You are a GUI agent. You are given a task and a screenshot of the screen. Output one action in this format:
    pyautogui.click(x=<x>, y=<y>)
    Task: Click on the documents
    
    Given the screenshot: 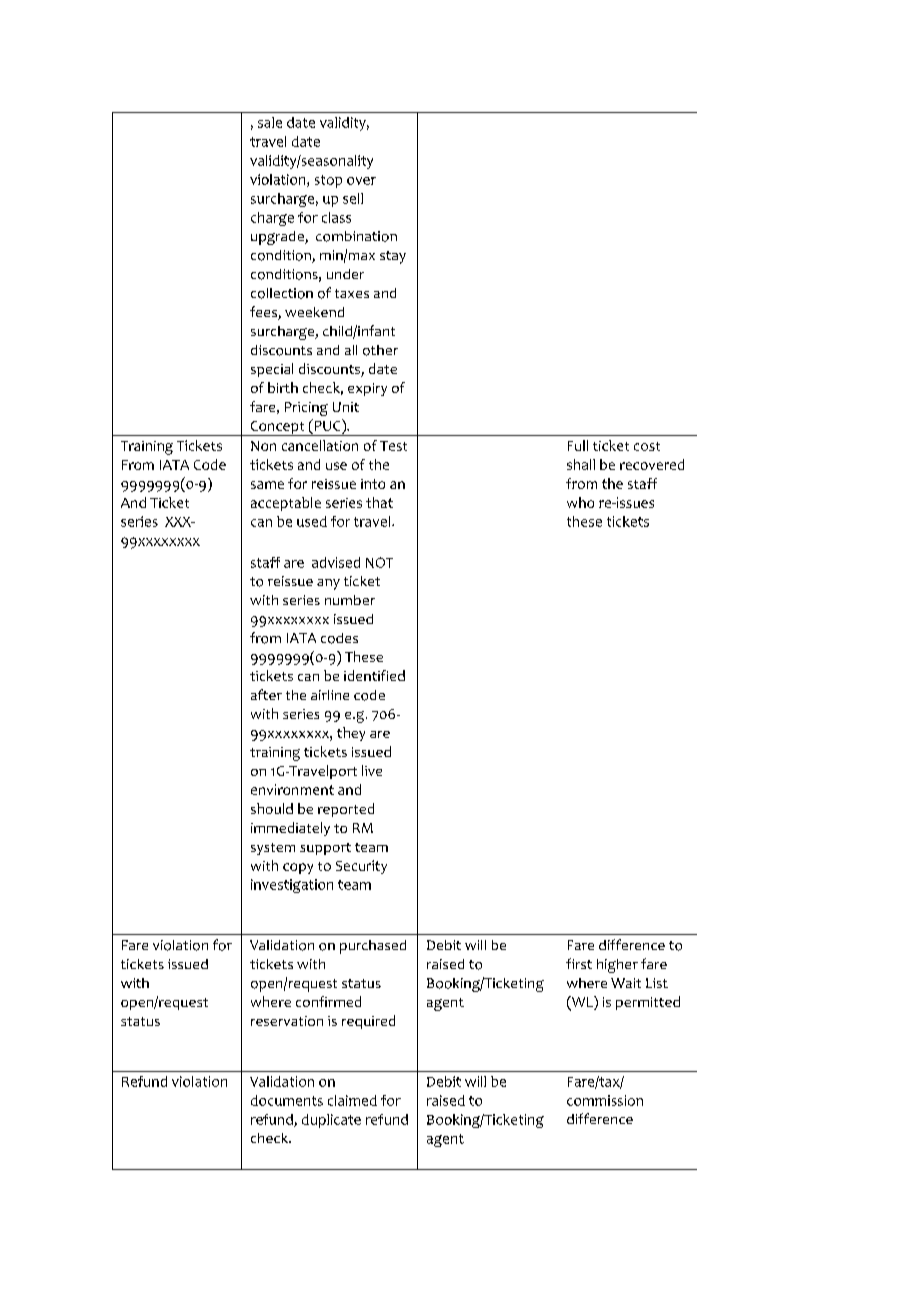 What is the action you would take?
    pyautogui.click(x=287, y=1100)
